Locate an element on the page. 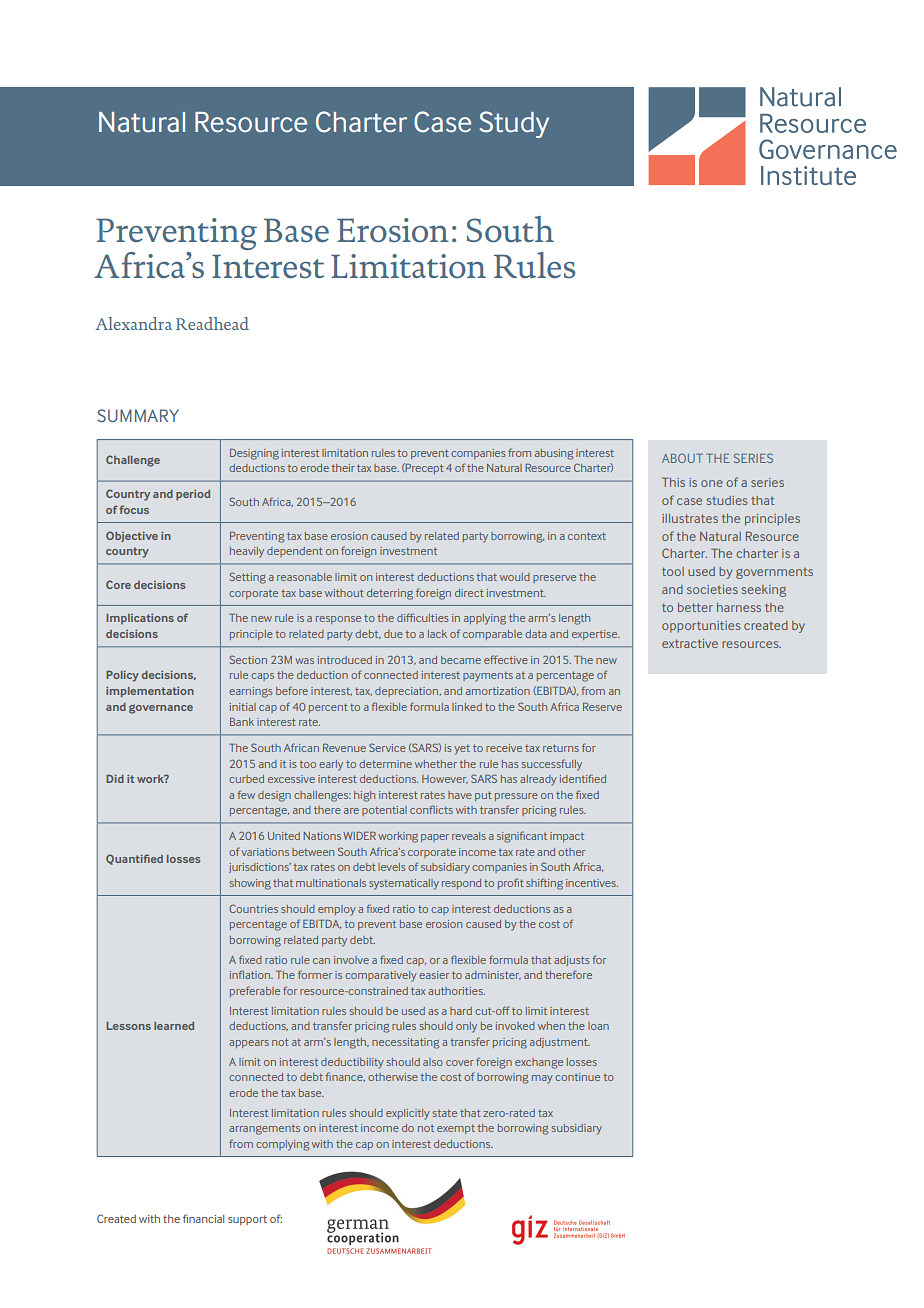  incentives is located at coordinates (592, 883).
